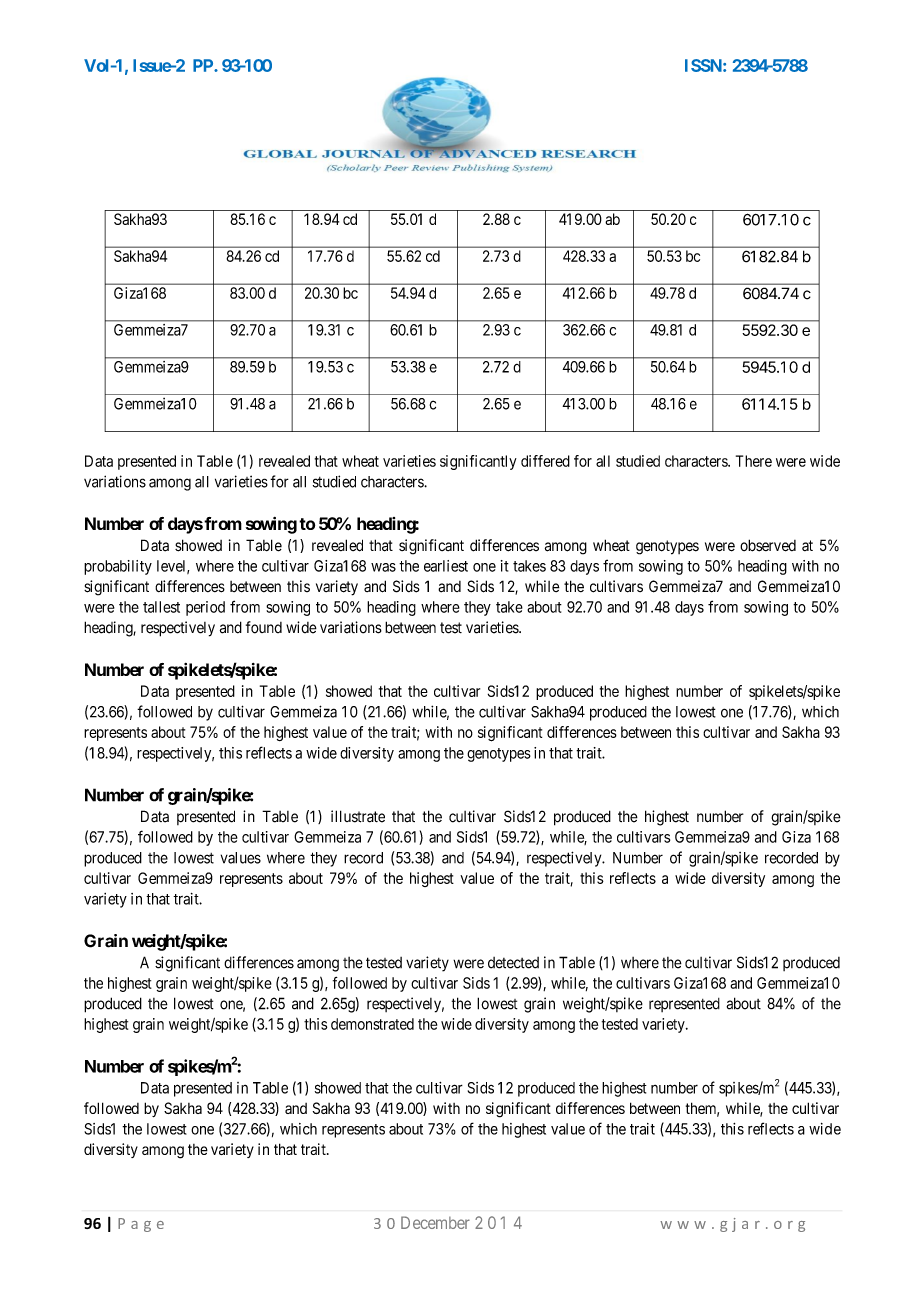 The width and height of the screenshot is (924, 1308). I want to click on differed, so click(545, 461).
